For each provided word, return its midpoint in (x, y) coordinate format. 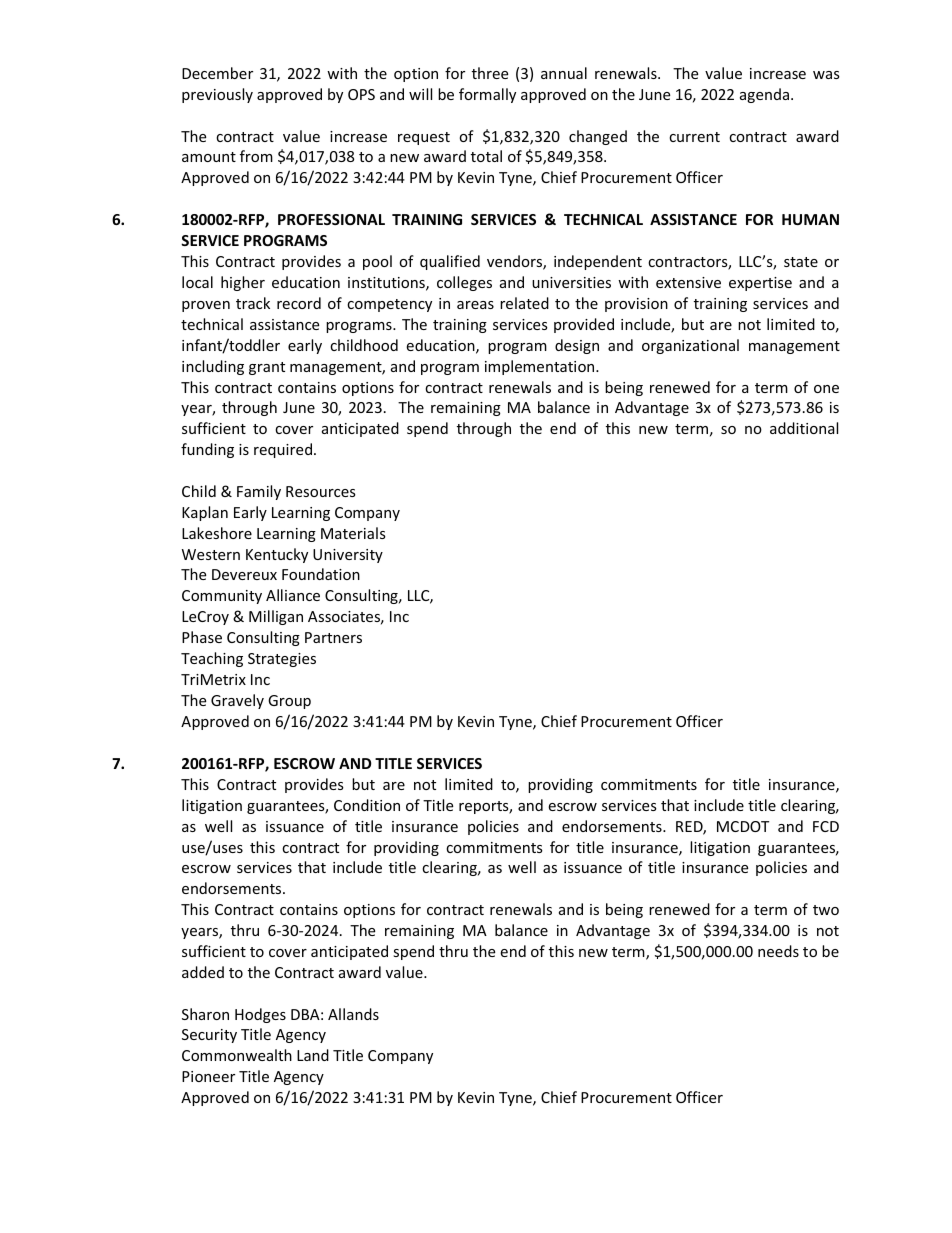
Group (289, 702)
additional (804, 428)
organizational (690, 346)
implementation (541, 367)
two (826, 910)
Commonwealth (237, 1055)
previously (217, 95)
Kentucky (277, 555)
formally (487, 95)
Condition (367, 805)
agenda (764, 95)
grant (267, 368)
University (348, 556)
